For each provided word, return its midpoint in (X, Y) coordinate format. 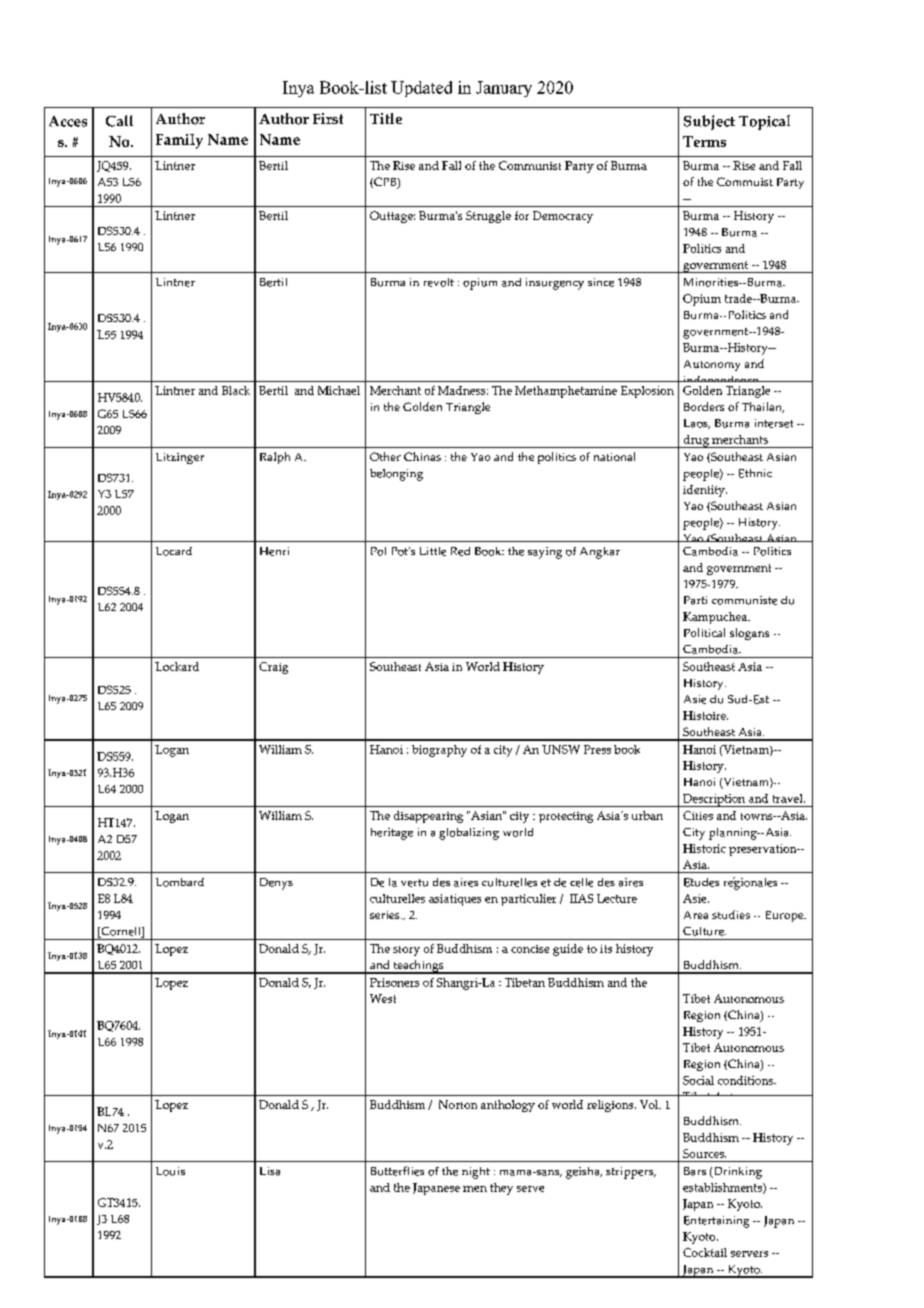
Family (179, 141)
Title (386, 118)
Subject (709, 122)
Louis (170, 1171)
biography (439, 751)
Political (704, 632)
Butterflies (397, 1171)
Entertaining (716, 1222)
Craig (273, 668)
